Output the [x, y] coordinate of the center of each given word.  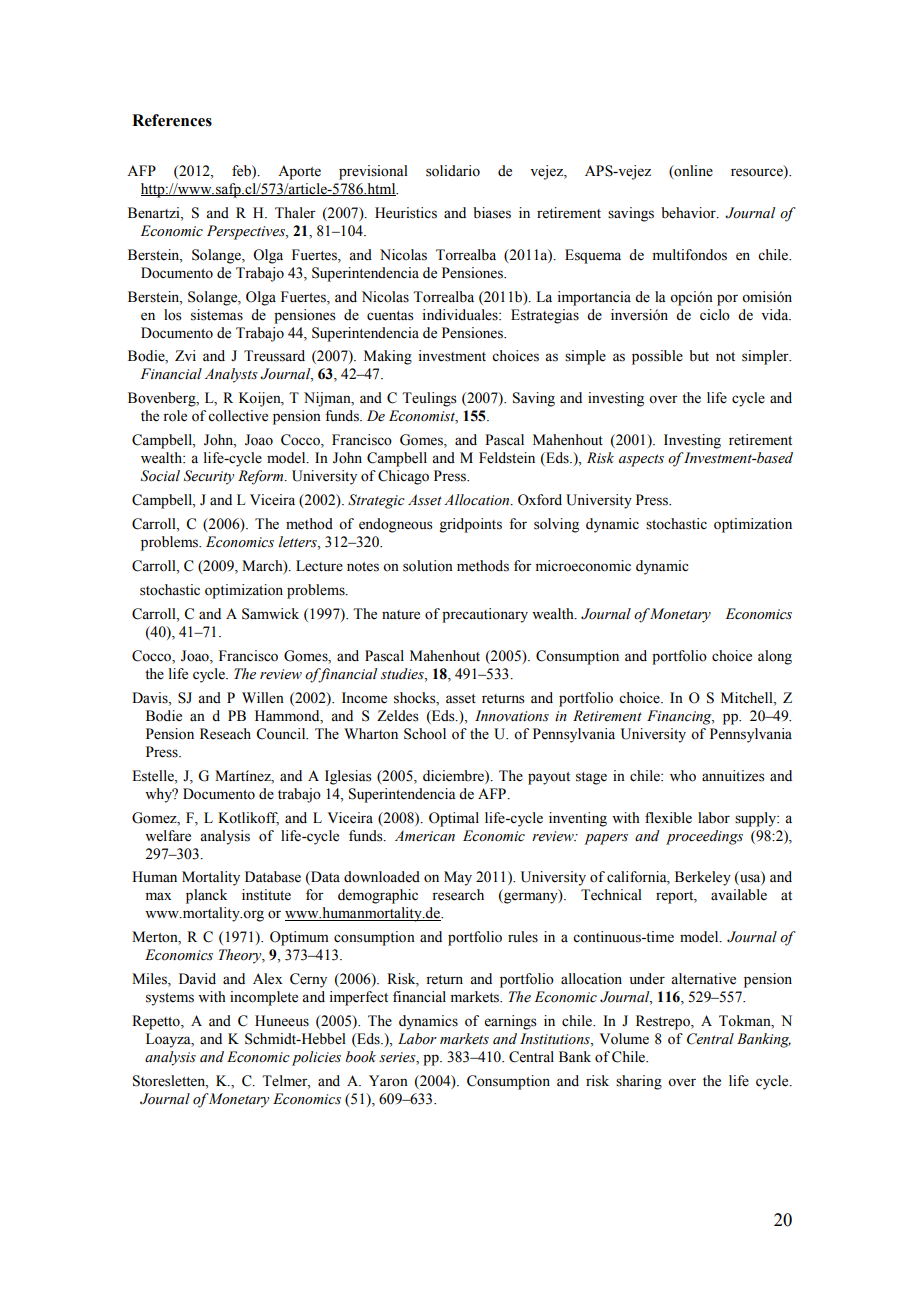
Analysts [231, 375]
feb [242, 171]
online [692, 171]
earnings [511, 1022]
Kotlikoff [248, 818]
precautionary [485, 615]
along [775, 657]
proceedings [704, 837]
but [699, 355]
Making [388, 357]
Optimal [454, 819]
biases [492, 213]
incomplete [264, 998]
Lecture [319, 566]
